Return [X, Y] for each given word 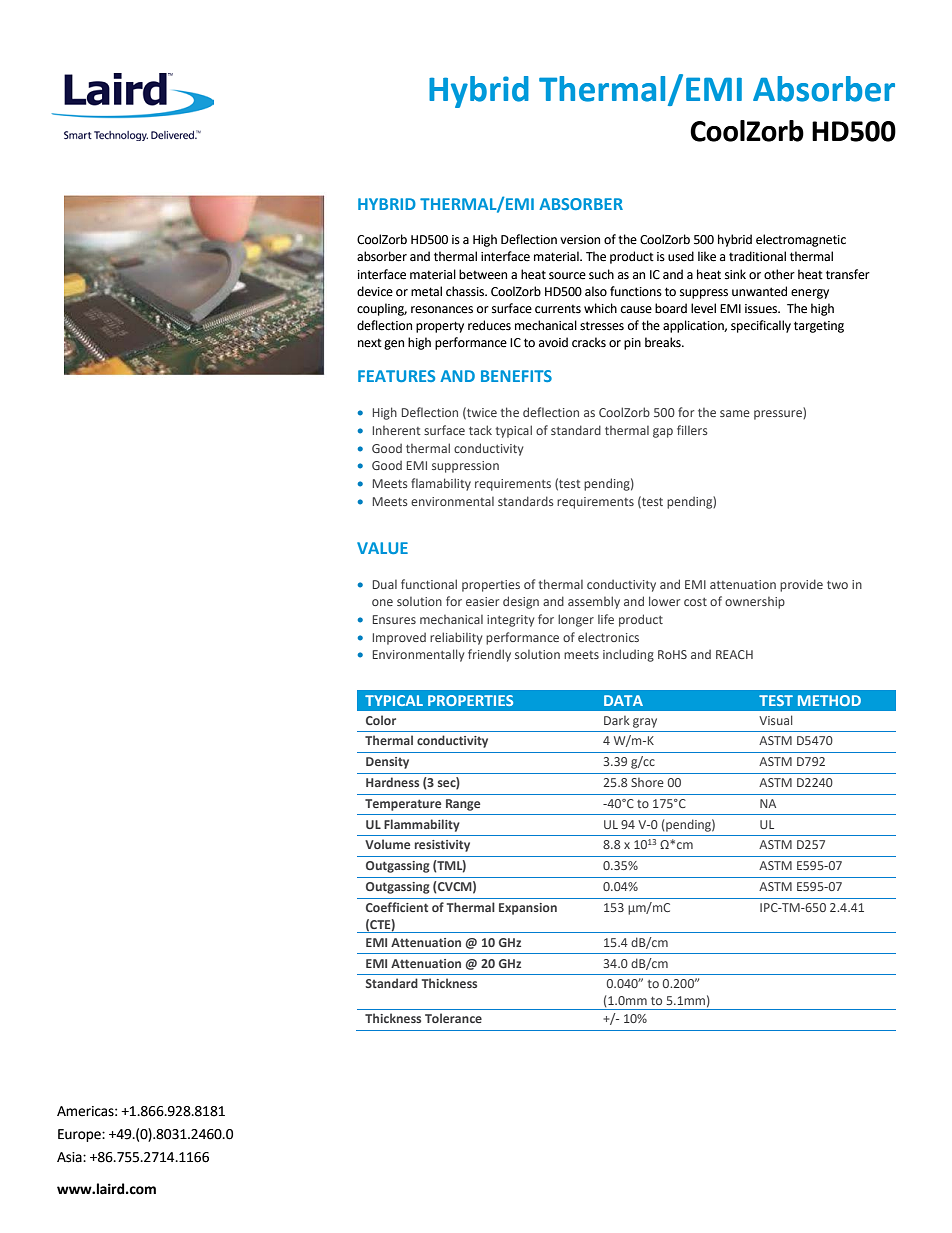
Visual [775, 720]
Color [381, 720]
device [375, 291]
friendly [489, 655]
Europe [80, 1135]
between [483, 274]
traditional [757, 256]
